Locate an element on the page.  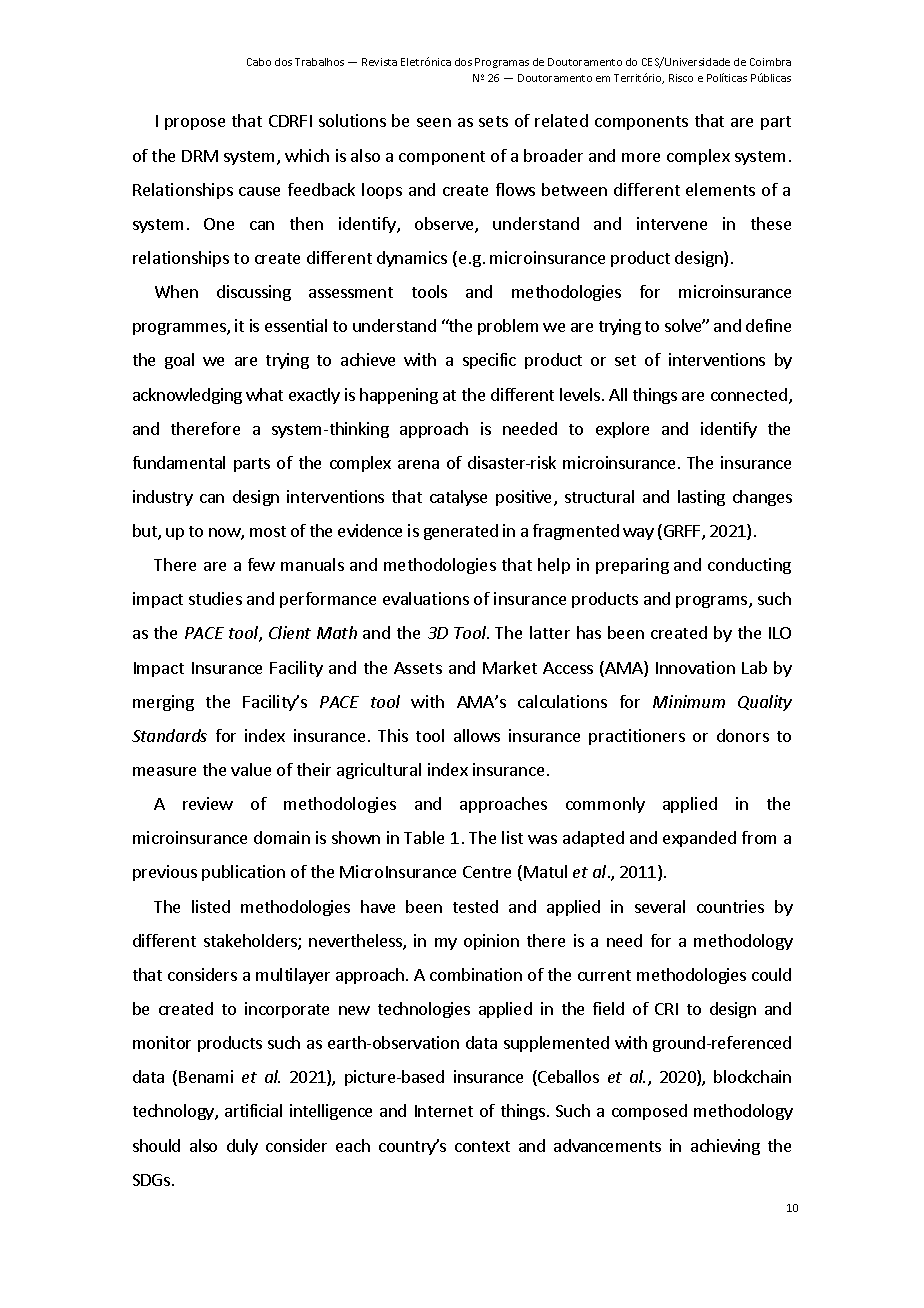
connected is located at coordinates (749, 394).
